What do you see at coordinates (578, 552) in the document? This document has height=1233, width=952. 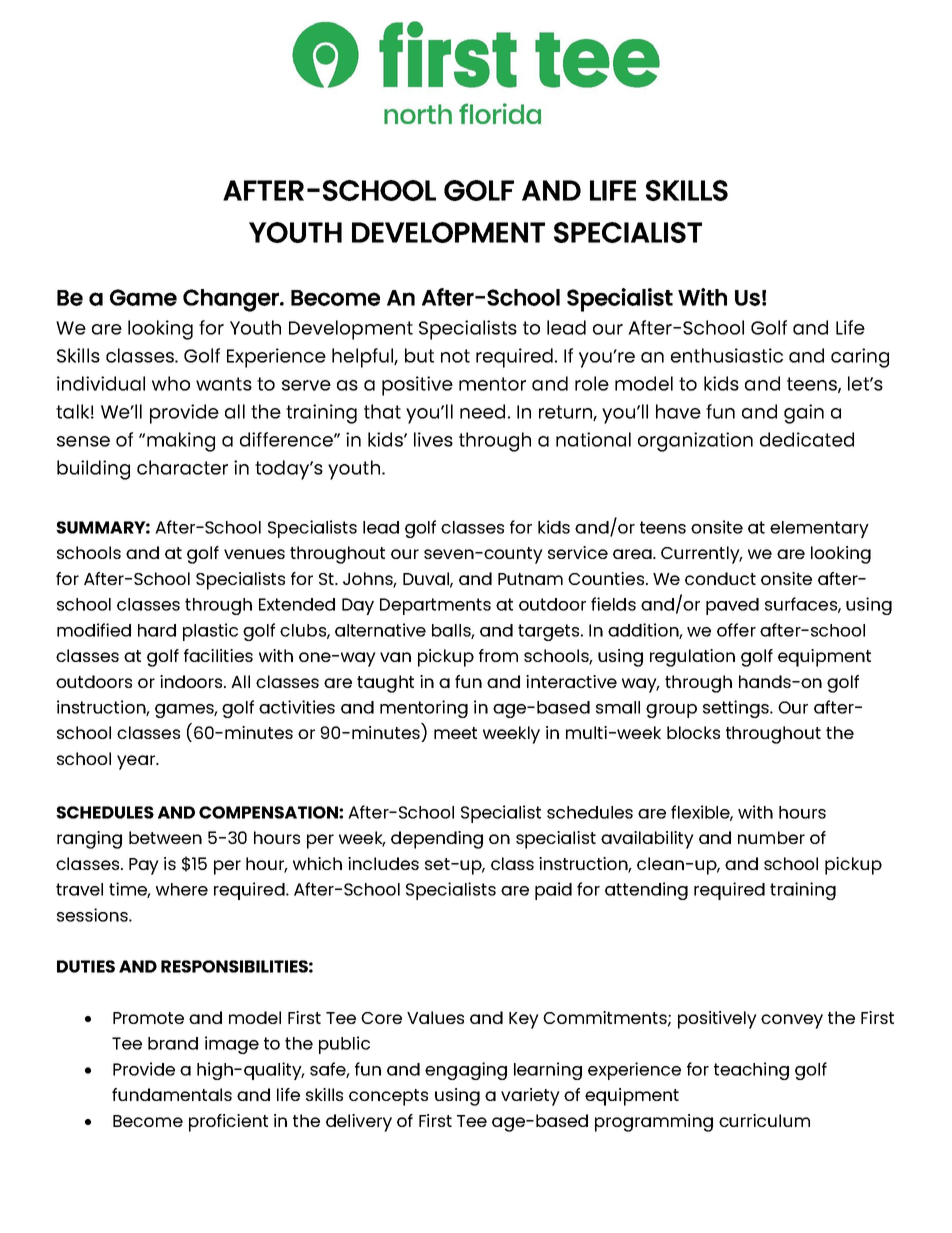 I see `service` at bounding box center [578, 552].
